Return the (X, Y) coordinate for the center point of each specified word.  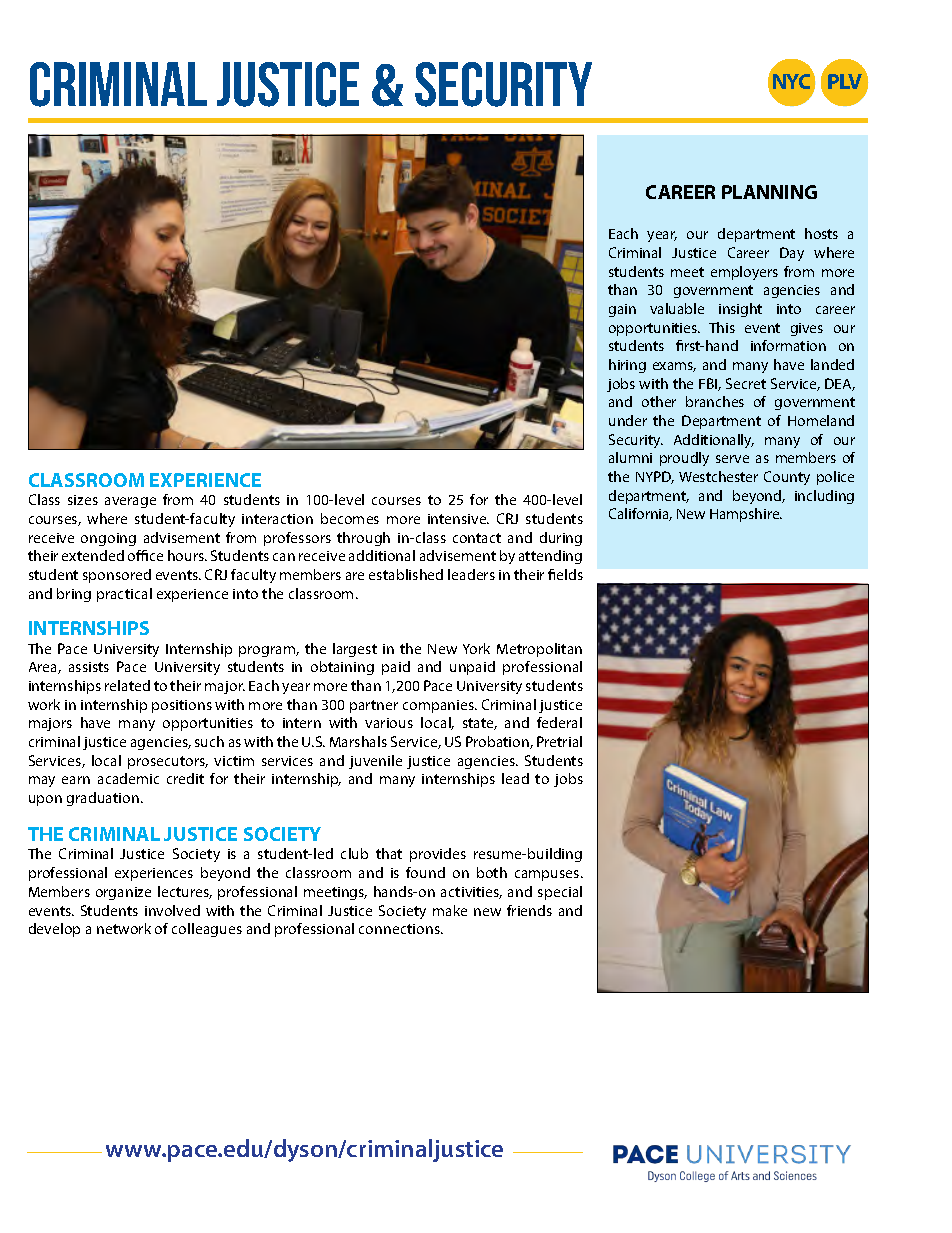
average (130, 502)
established (406, 574)
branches (715, 401)
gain (622, 310)
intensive (458, 519)
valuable (677, 308)
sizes (83, 500)
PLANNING (769, 192)
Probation (498, 742)
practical (124, 595)
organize (123, 893)
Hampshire (746, 515)
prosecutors (168, 762)
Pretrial (559, 741)
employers (744, 273)
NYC (791, 81)
